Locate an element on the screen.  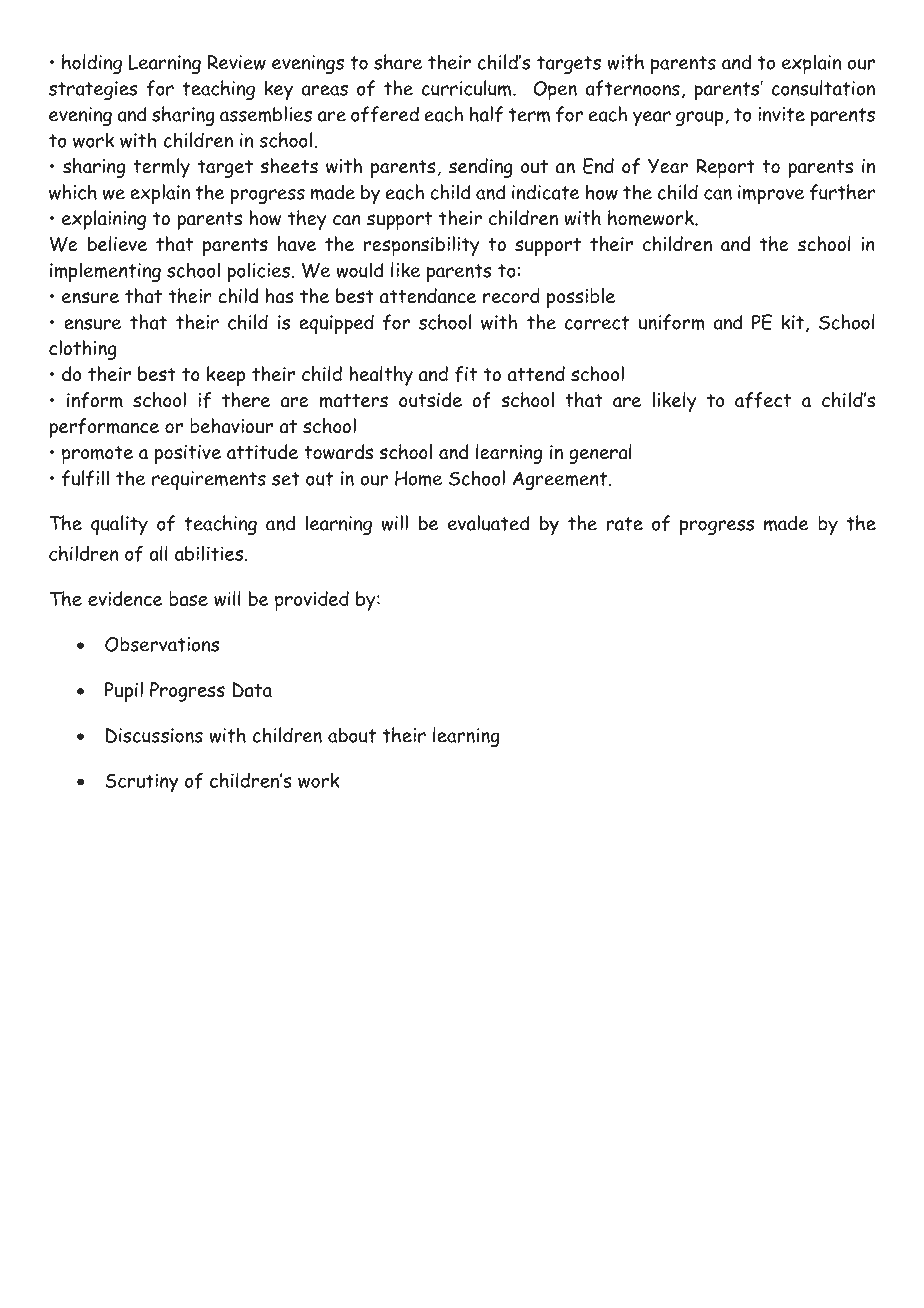
base is located at coordinates (188, 598).
